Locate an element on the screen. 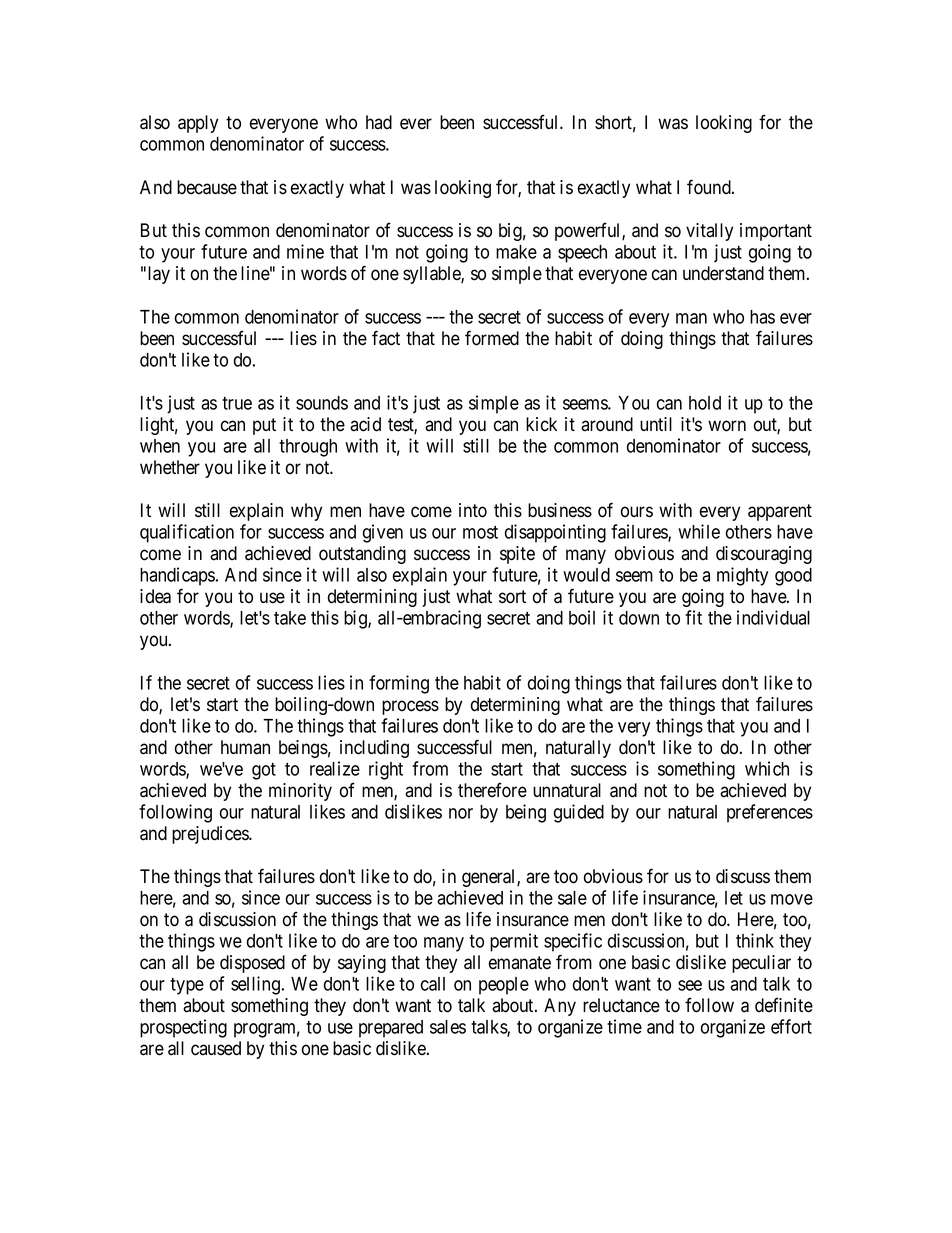  mighty is located at coordinates (742, 576).
